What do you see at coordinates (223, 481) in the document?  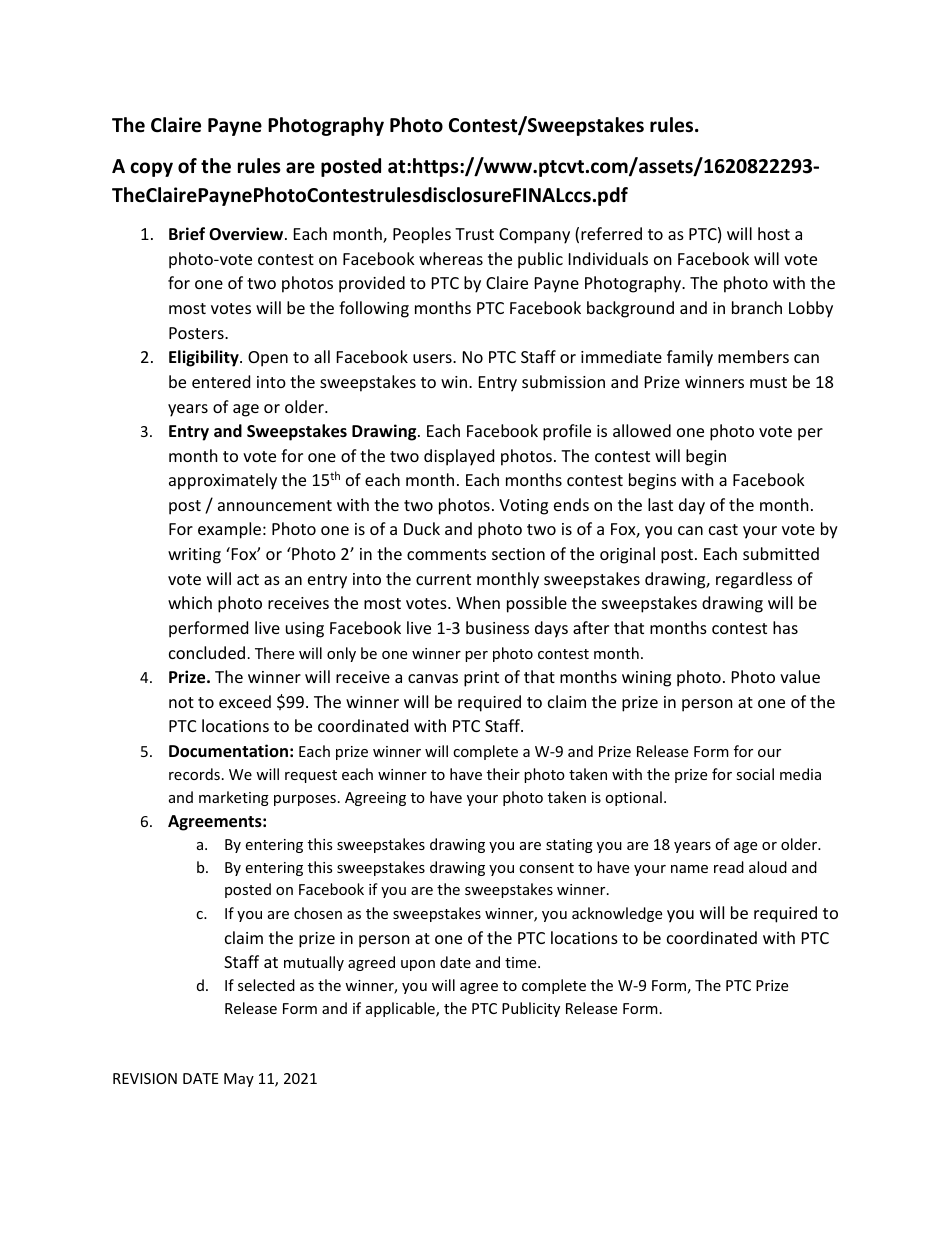 I see `approximately` at bounding box center [223, 481].
